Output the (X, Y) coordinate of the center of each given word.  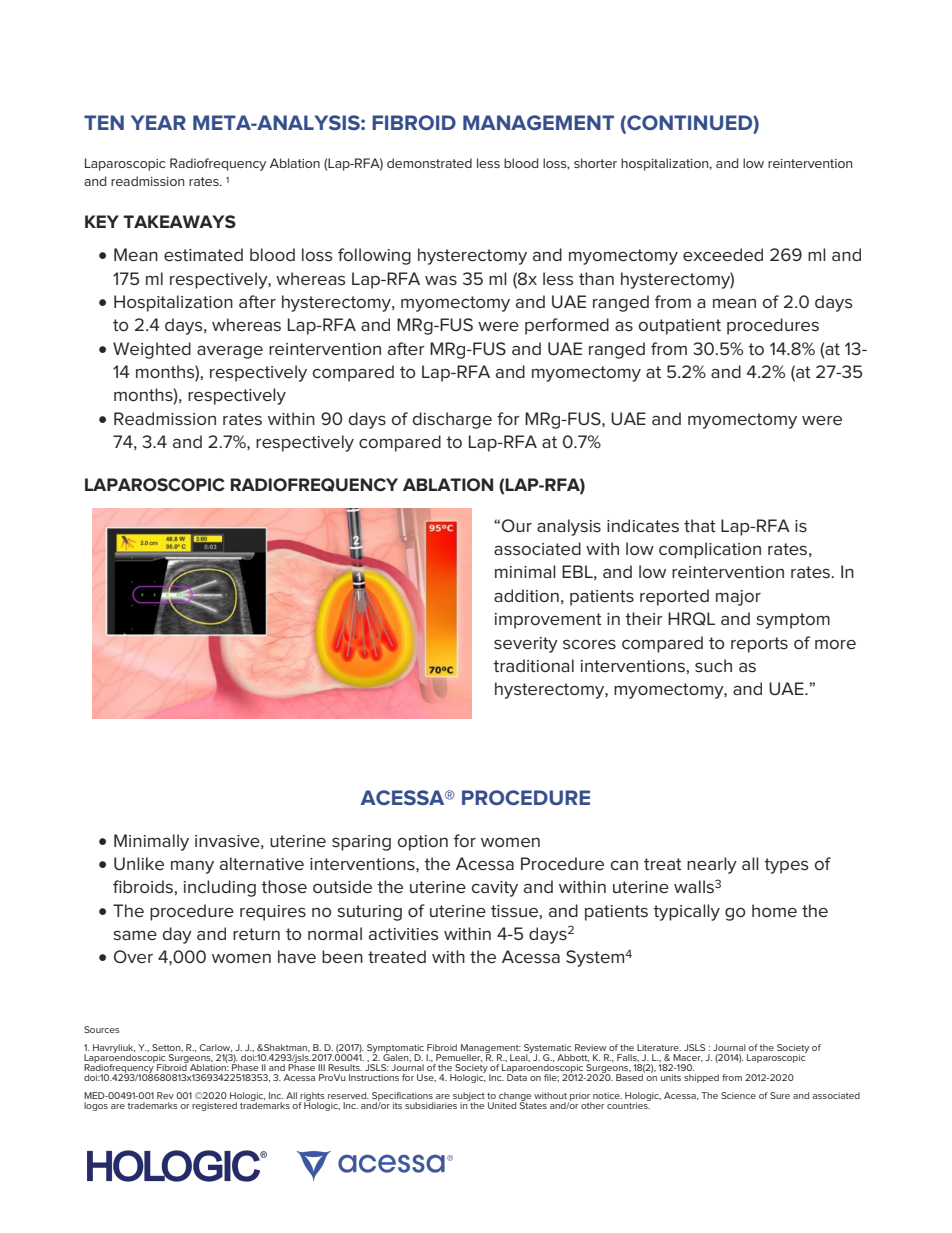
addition (526, 595)
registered (214, 1106)
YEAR (158, 122)
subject (469, 1097)
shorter (595, 163)
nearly (712, 865)
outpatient (680, 327)
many (192, 867)
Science (738, 1095)
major (738, 598)
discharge (452, 420)
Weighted (152, 350)
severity (526, 645)
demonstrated (429, 163)
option (423, 843)
